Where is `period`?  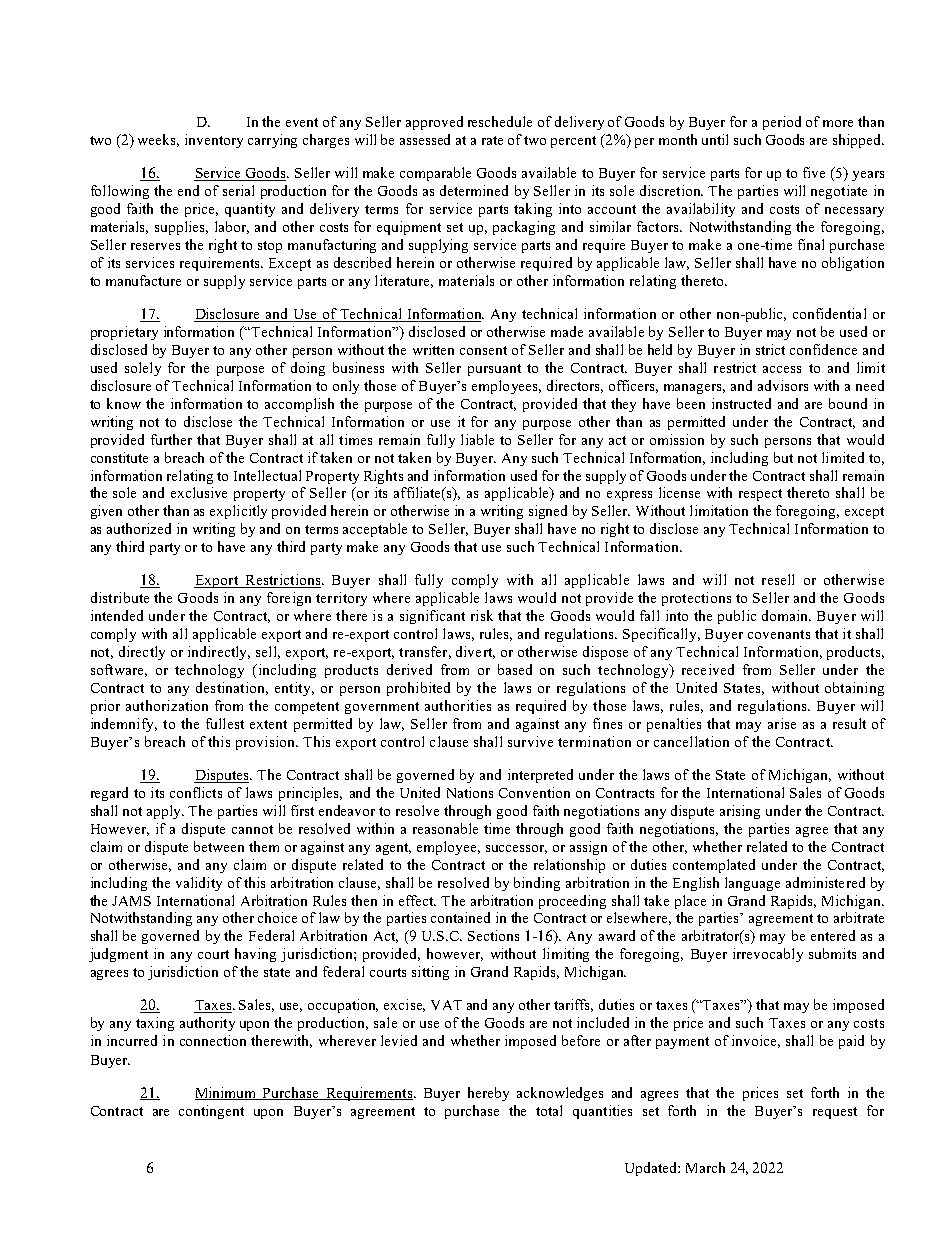 period is located at coordinates (782, 123).
